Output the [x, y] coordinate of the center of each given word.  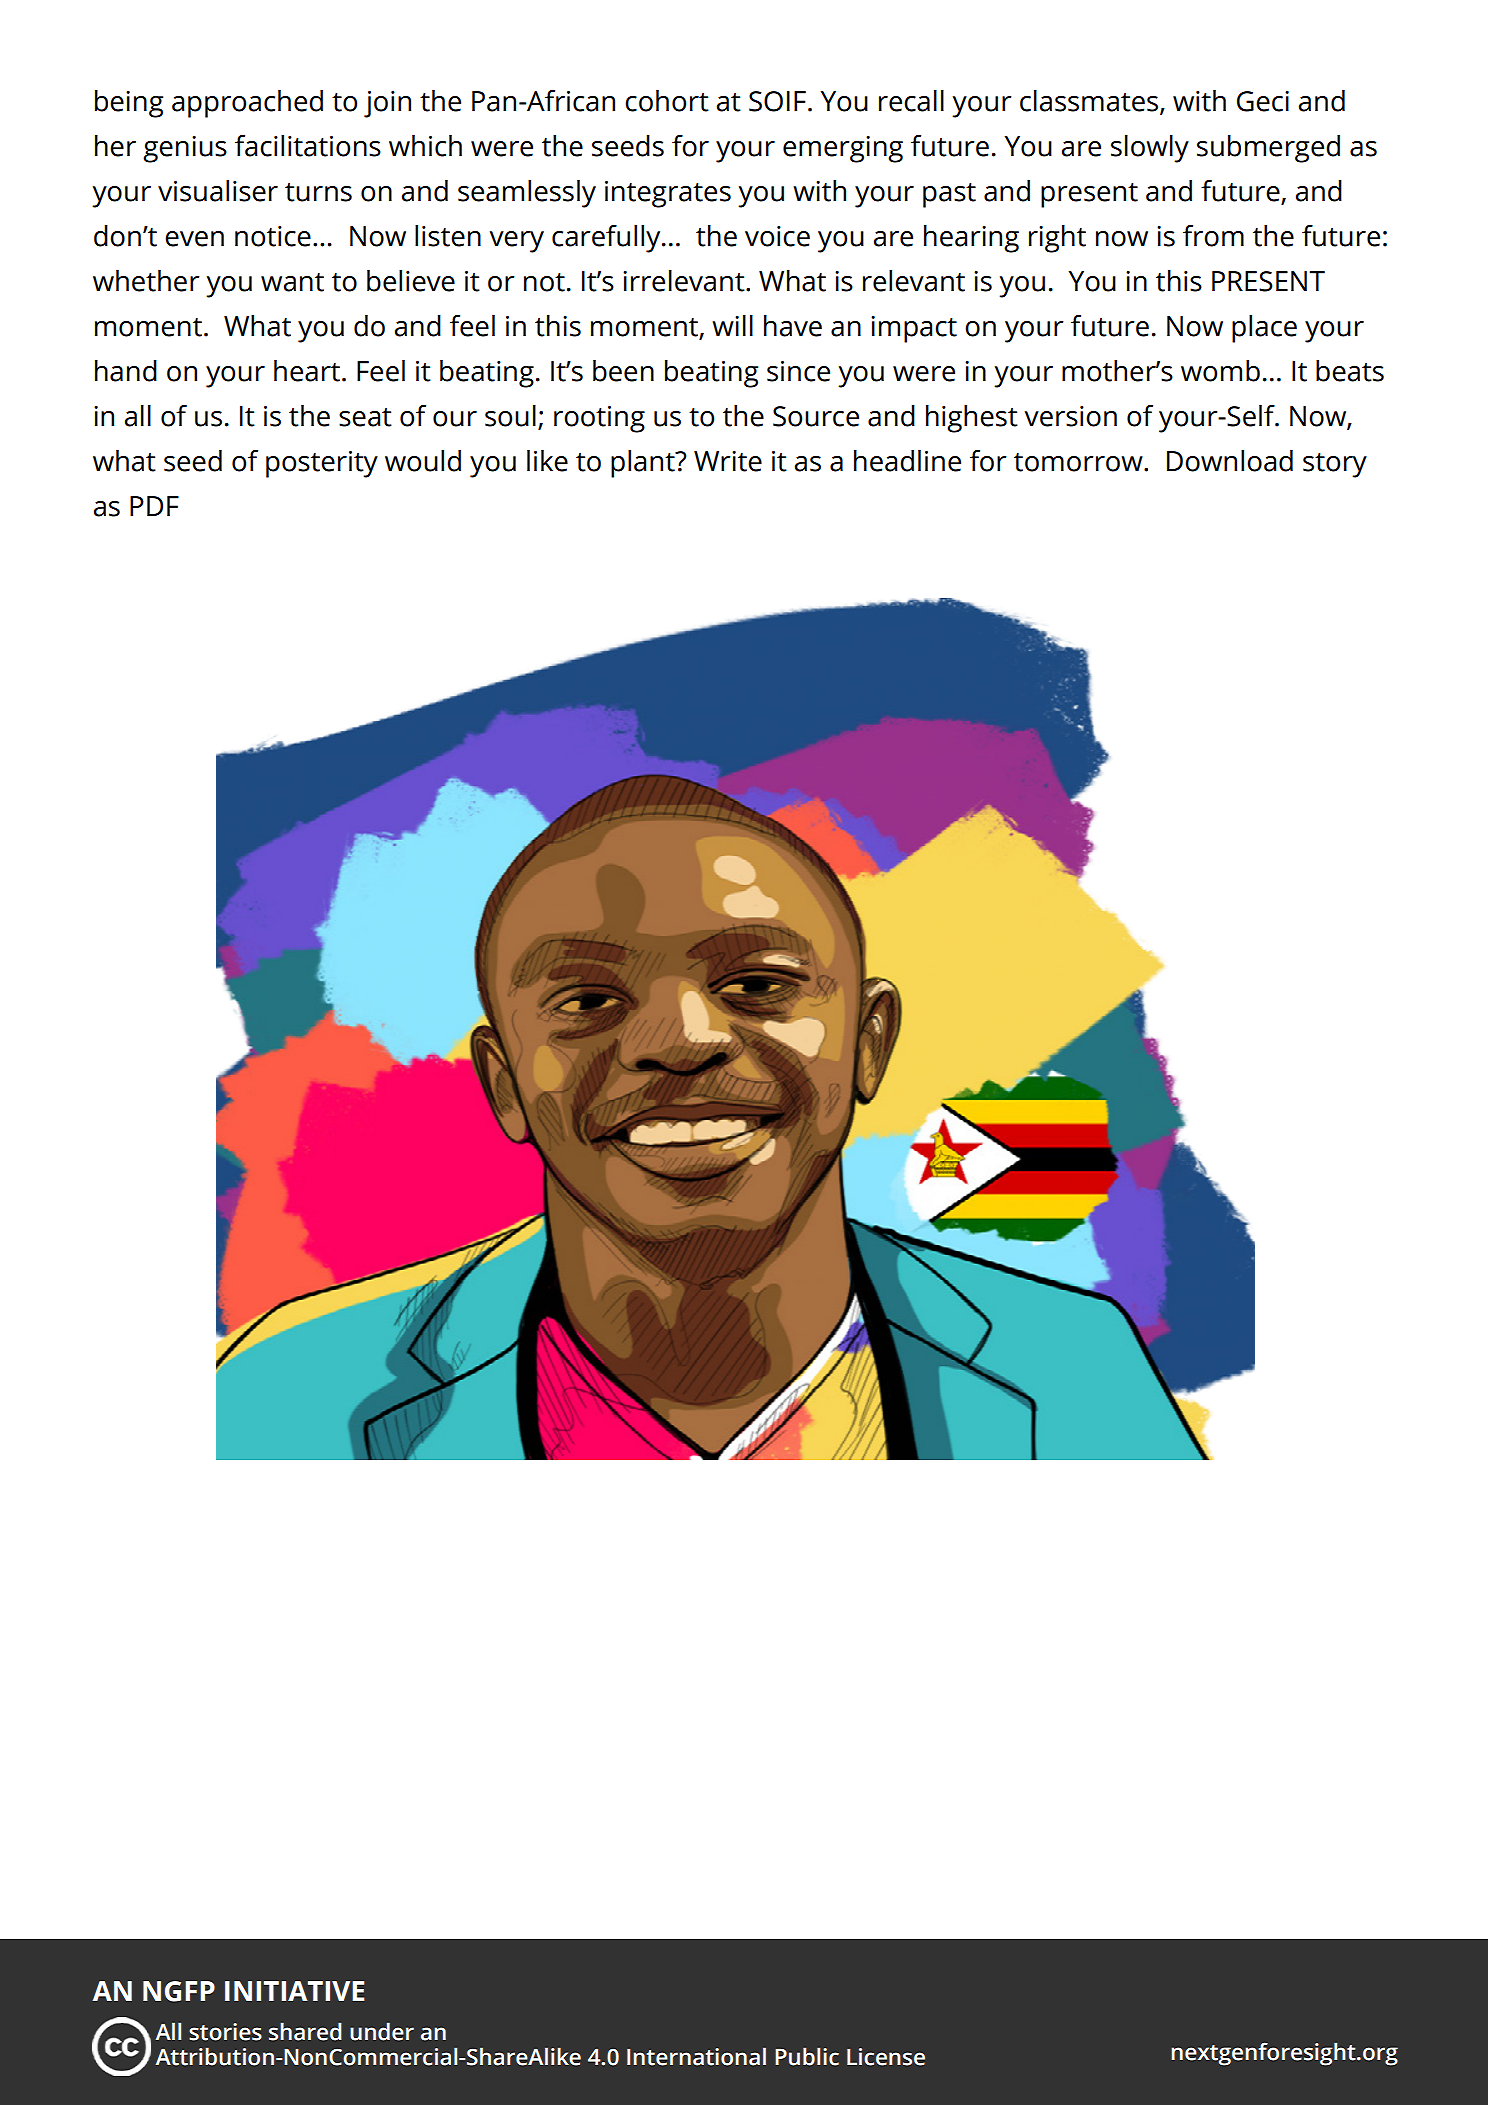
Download [1230, 461]
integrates [668, 194]
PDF [154, 506]
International [696, 2056]
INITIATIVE [294, 1991]
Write [728, 461]
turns [318, 192]
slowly [1150, 149]
